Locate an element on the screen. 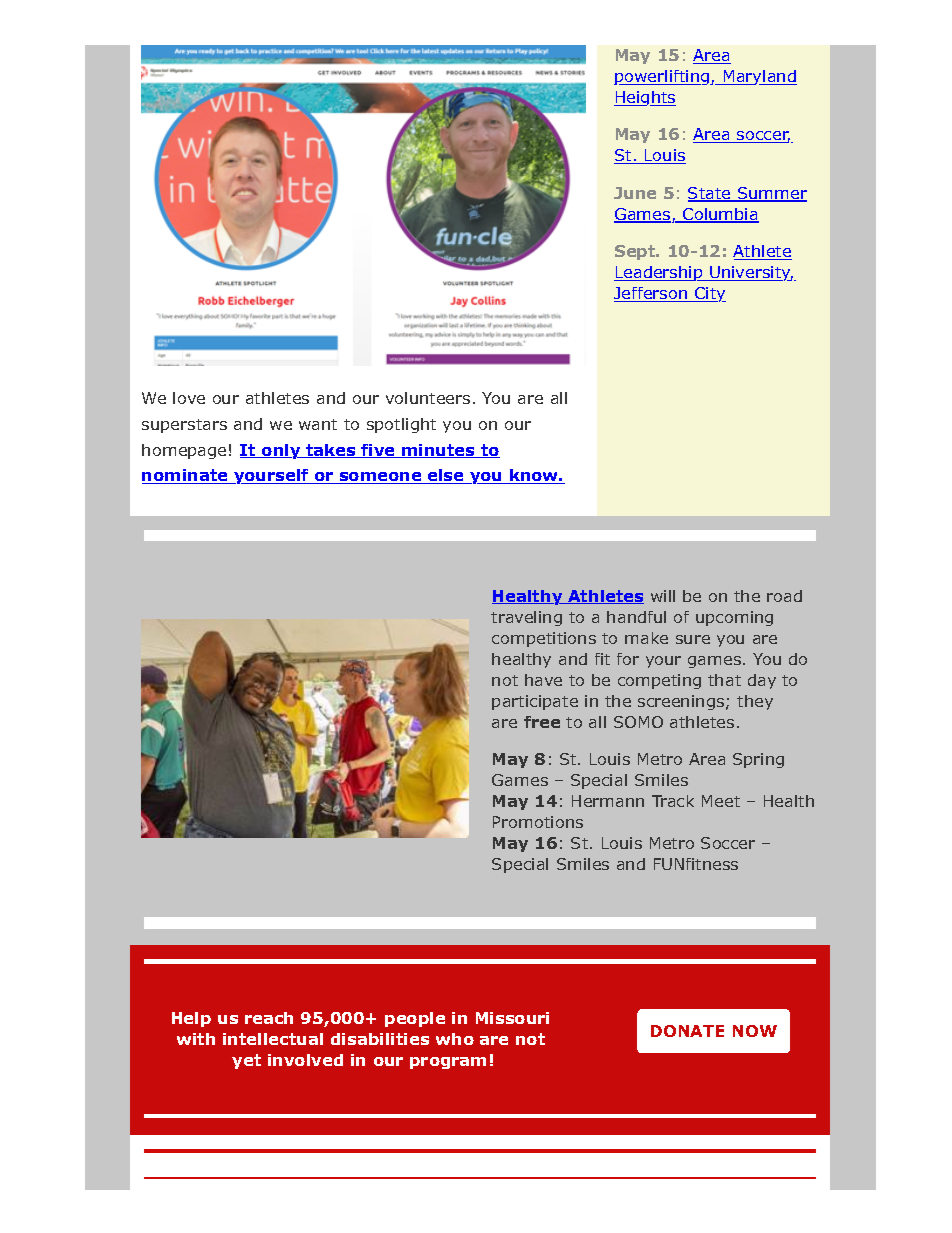  who is located at coordinates (455, 1039).
